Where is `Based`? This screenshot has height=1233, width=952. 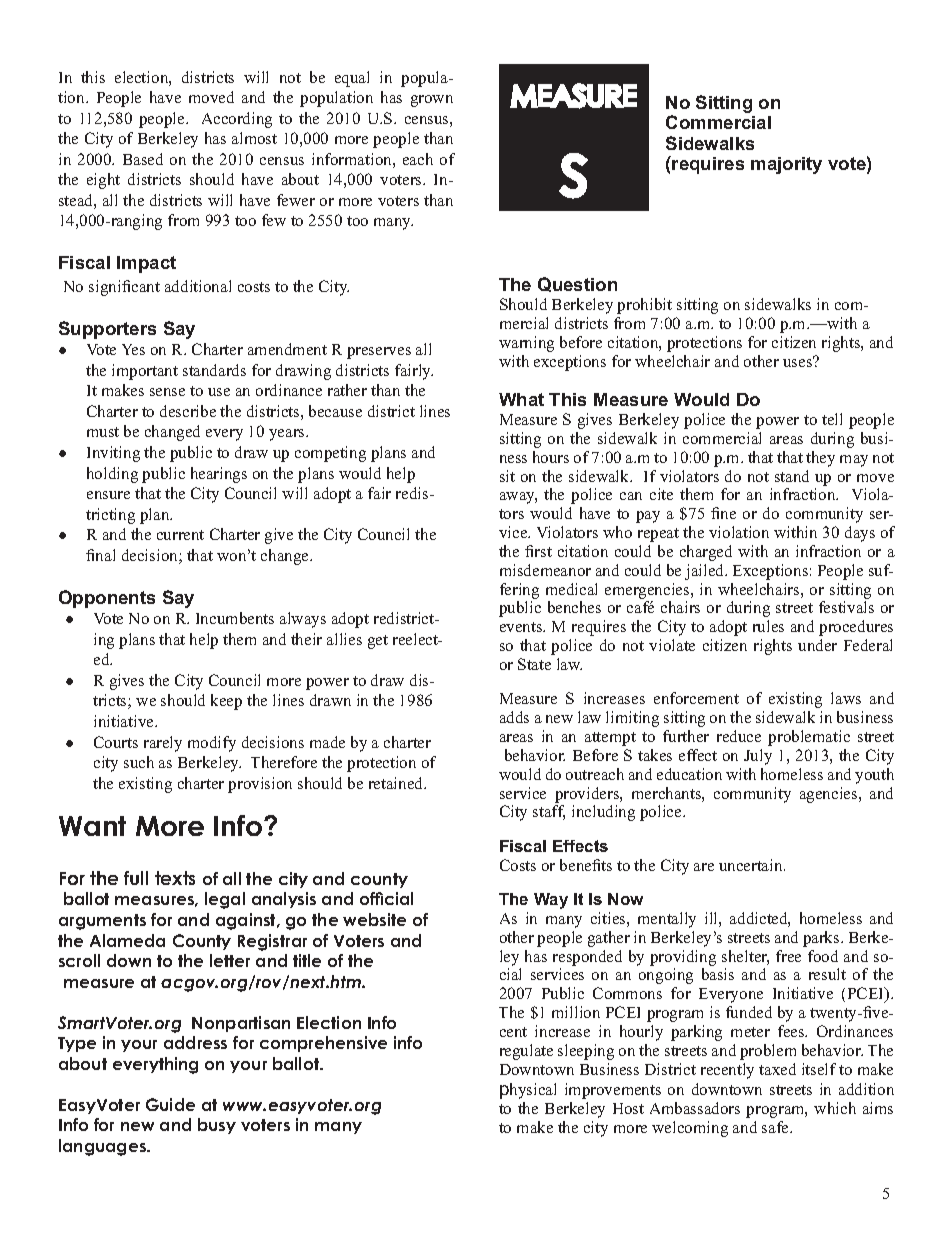 Based is located at coordinates (143, 159).
